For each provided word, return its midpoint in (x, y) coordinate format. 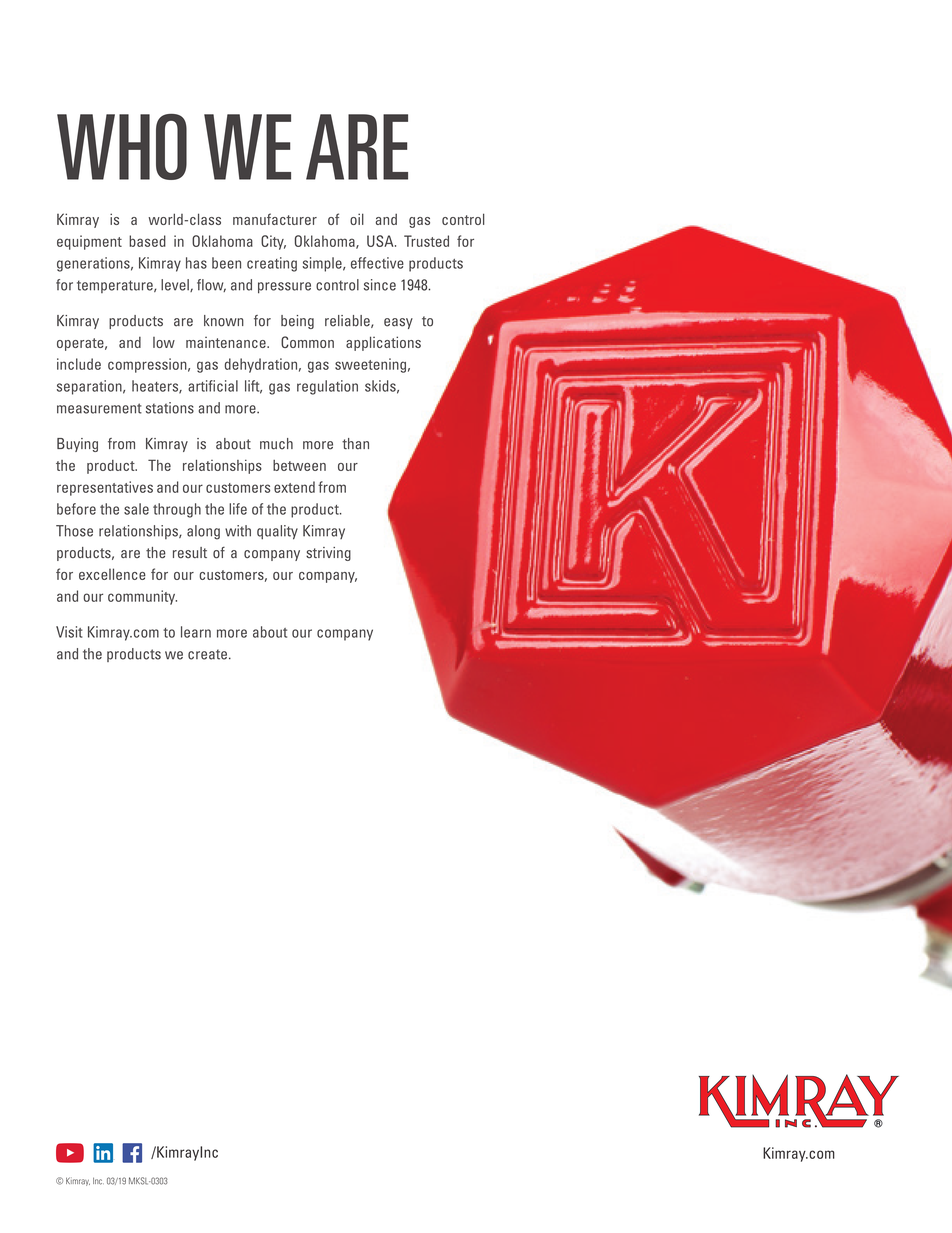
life (238, 509)
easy (398, 323)
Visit (69, 632)
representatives (105, 488)
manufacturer (275, 219)
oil (357, 219)
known (224, 321)
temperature (116, 286)
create (207, 654)
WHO (122, 147)
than (355, 444)
